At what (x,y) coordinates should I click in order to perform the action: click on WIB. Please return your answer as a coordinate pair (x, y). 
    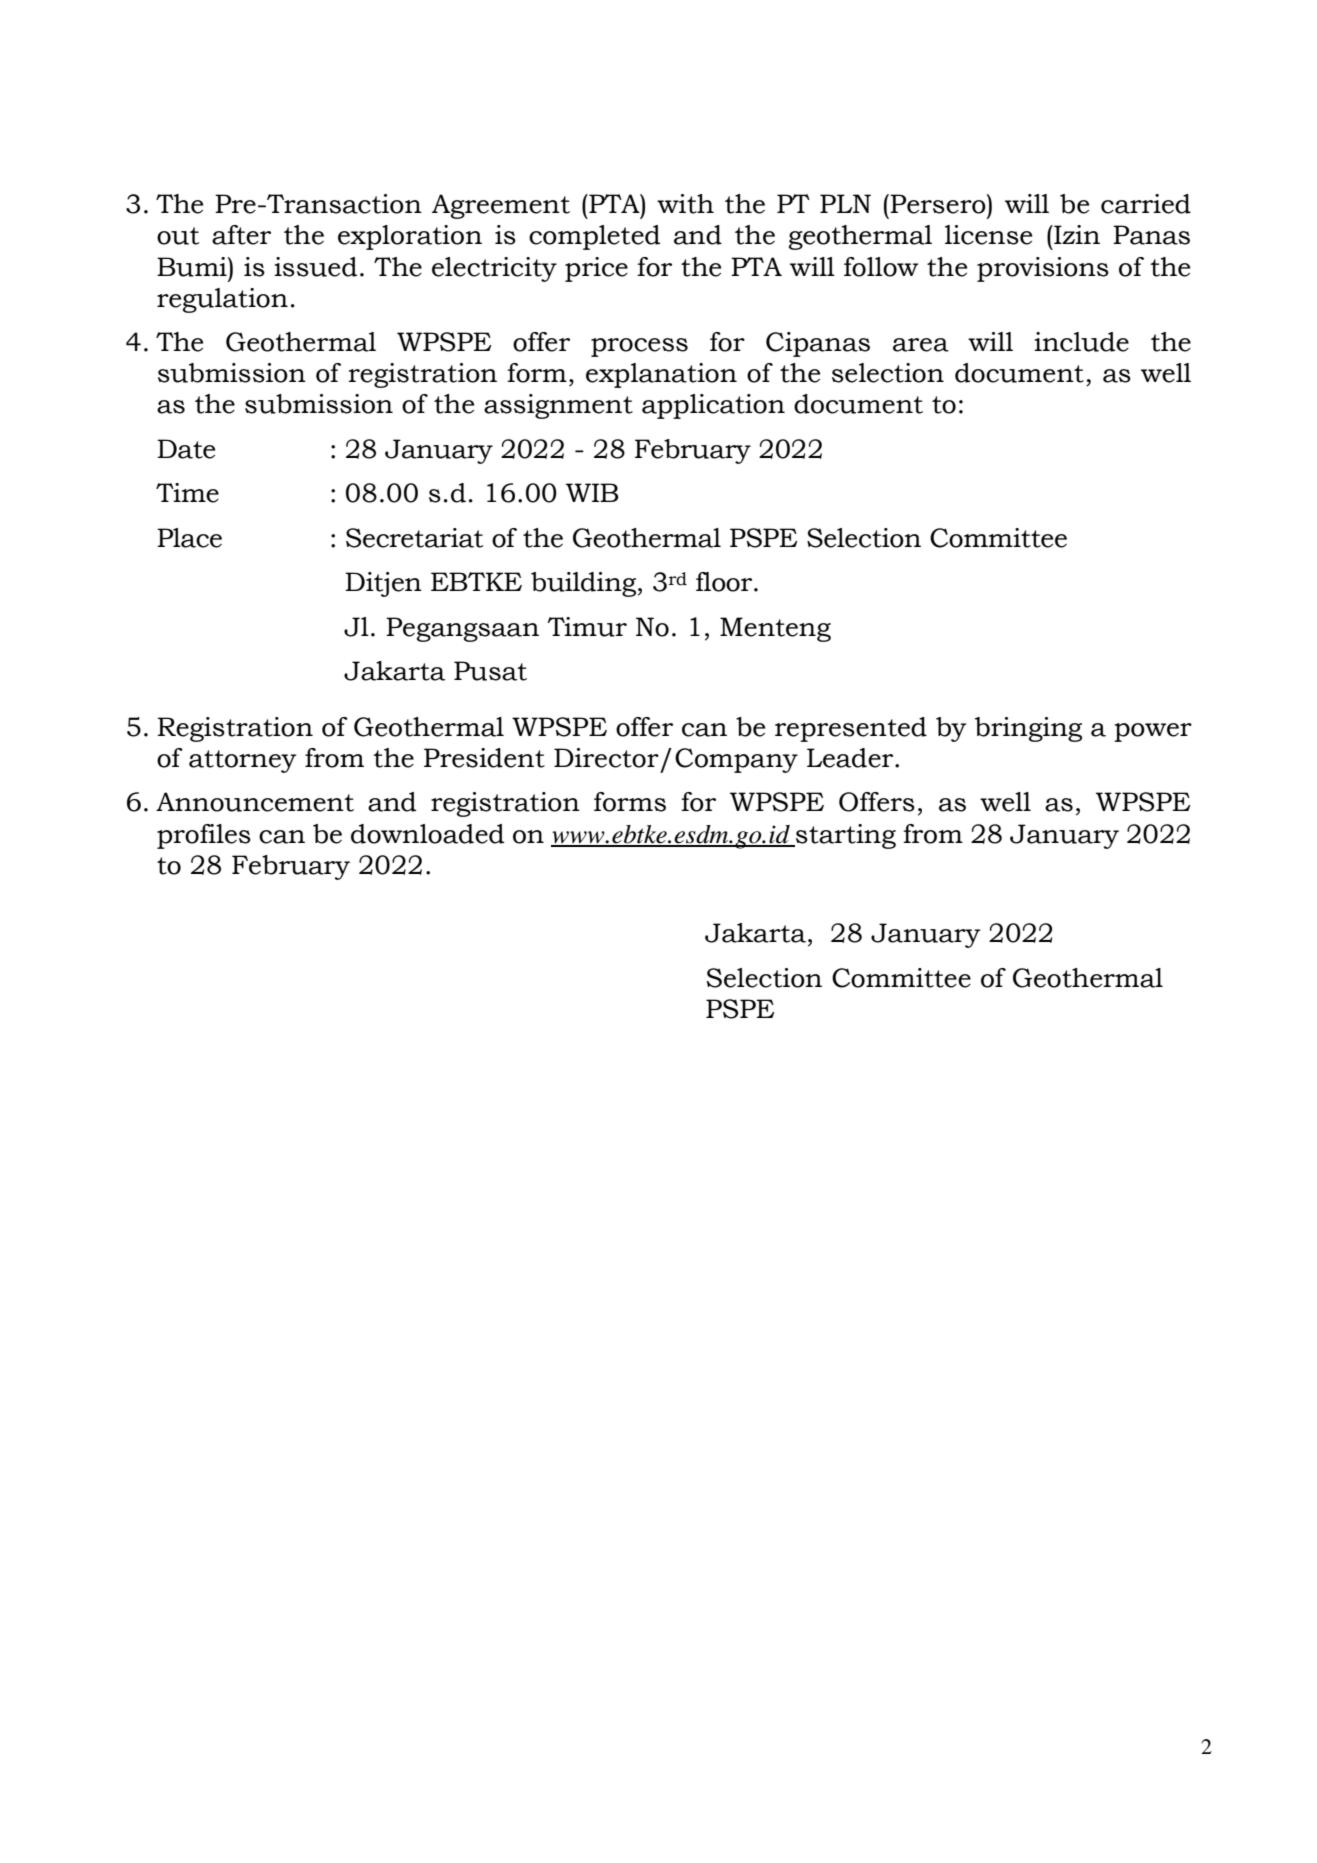
    Looking at the image, I should click on (592, 492).
